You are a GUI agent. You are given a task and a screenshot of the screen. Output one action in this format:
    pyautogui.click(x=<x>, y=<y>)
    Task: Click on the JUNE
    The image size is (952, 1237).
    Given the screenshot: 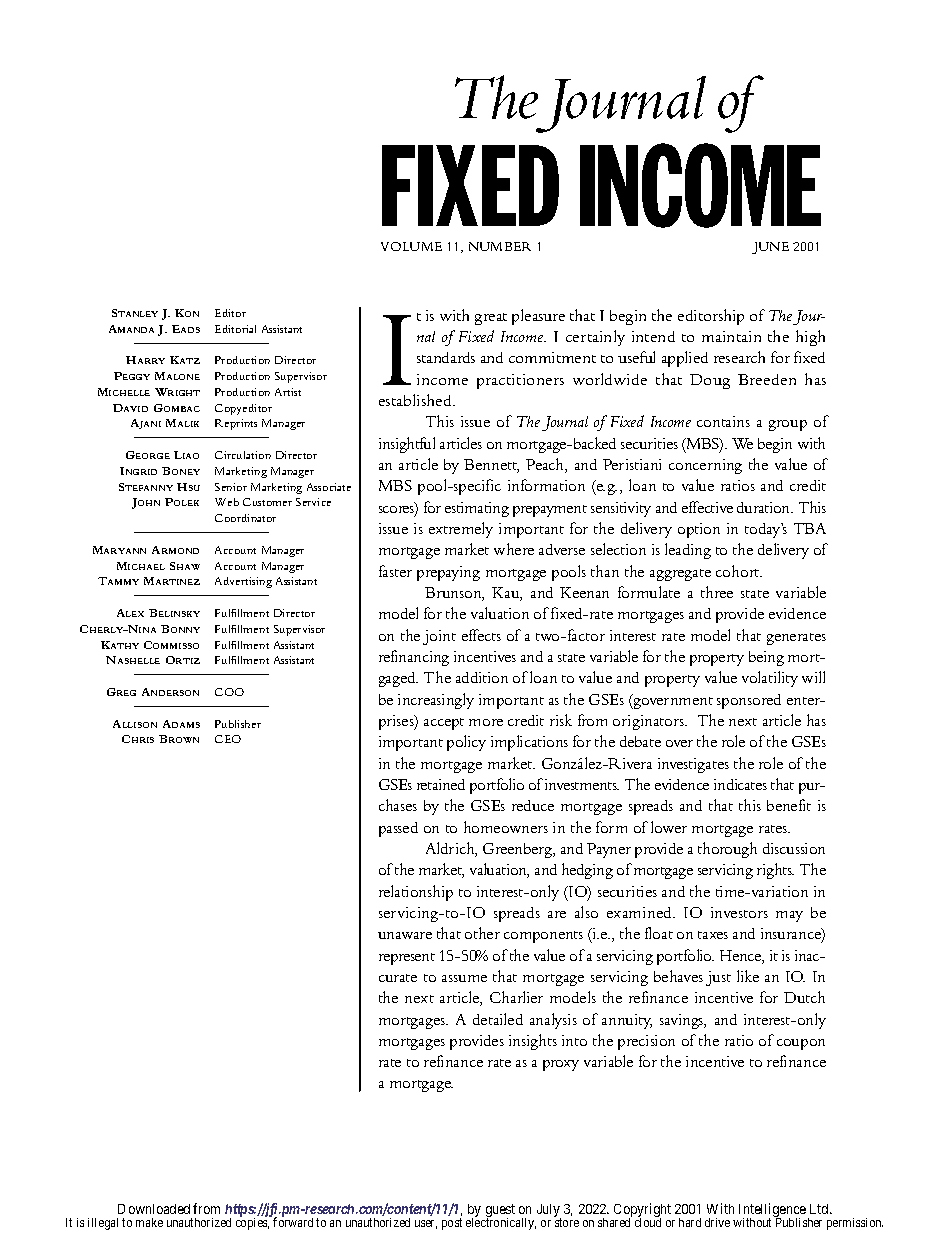 What is the action you would take?
    pyautogui.click(x=770, y=248)
